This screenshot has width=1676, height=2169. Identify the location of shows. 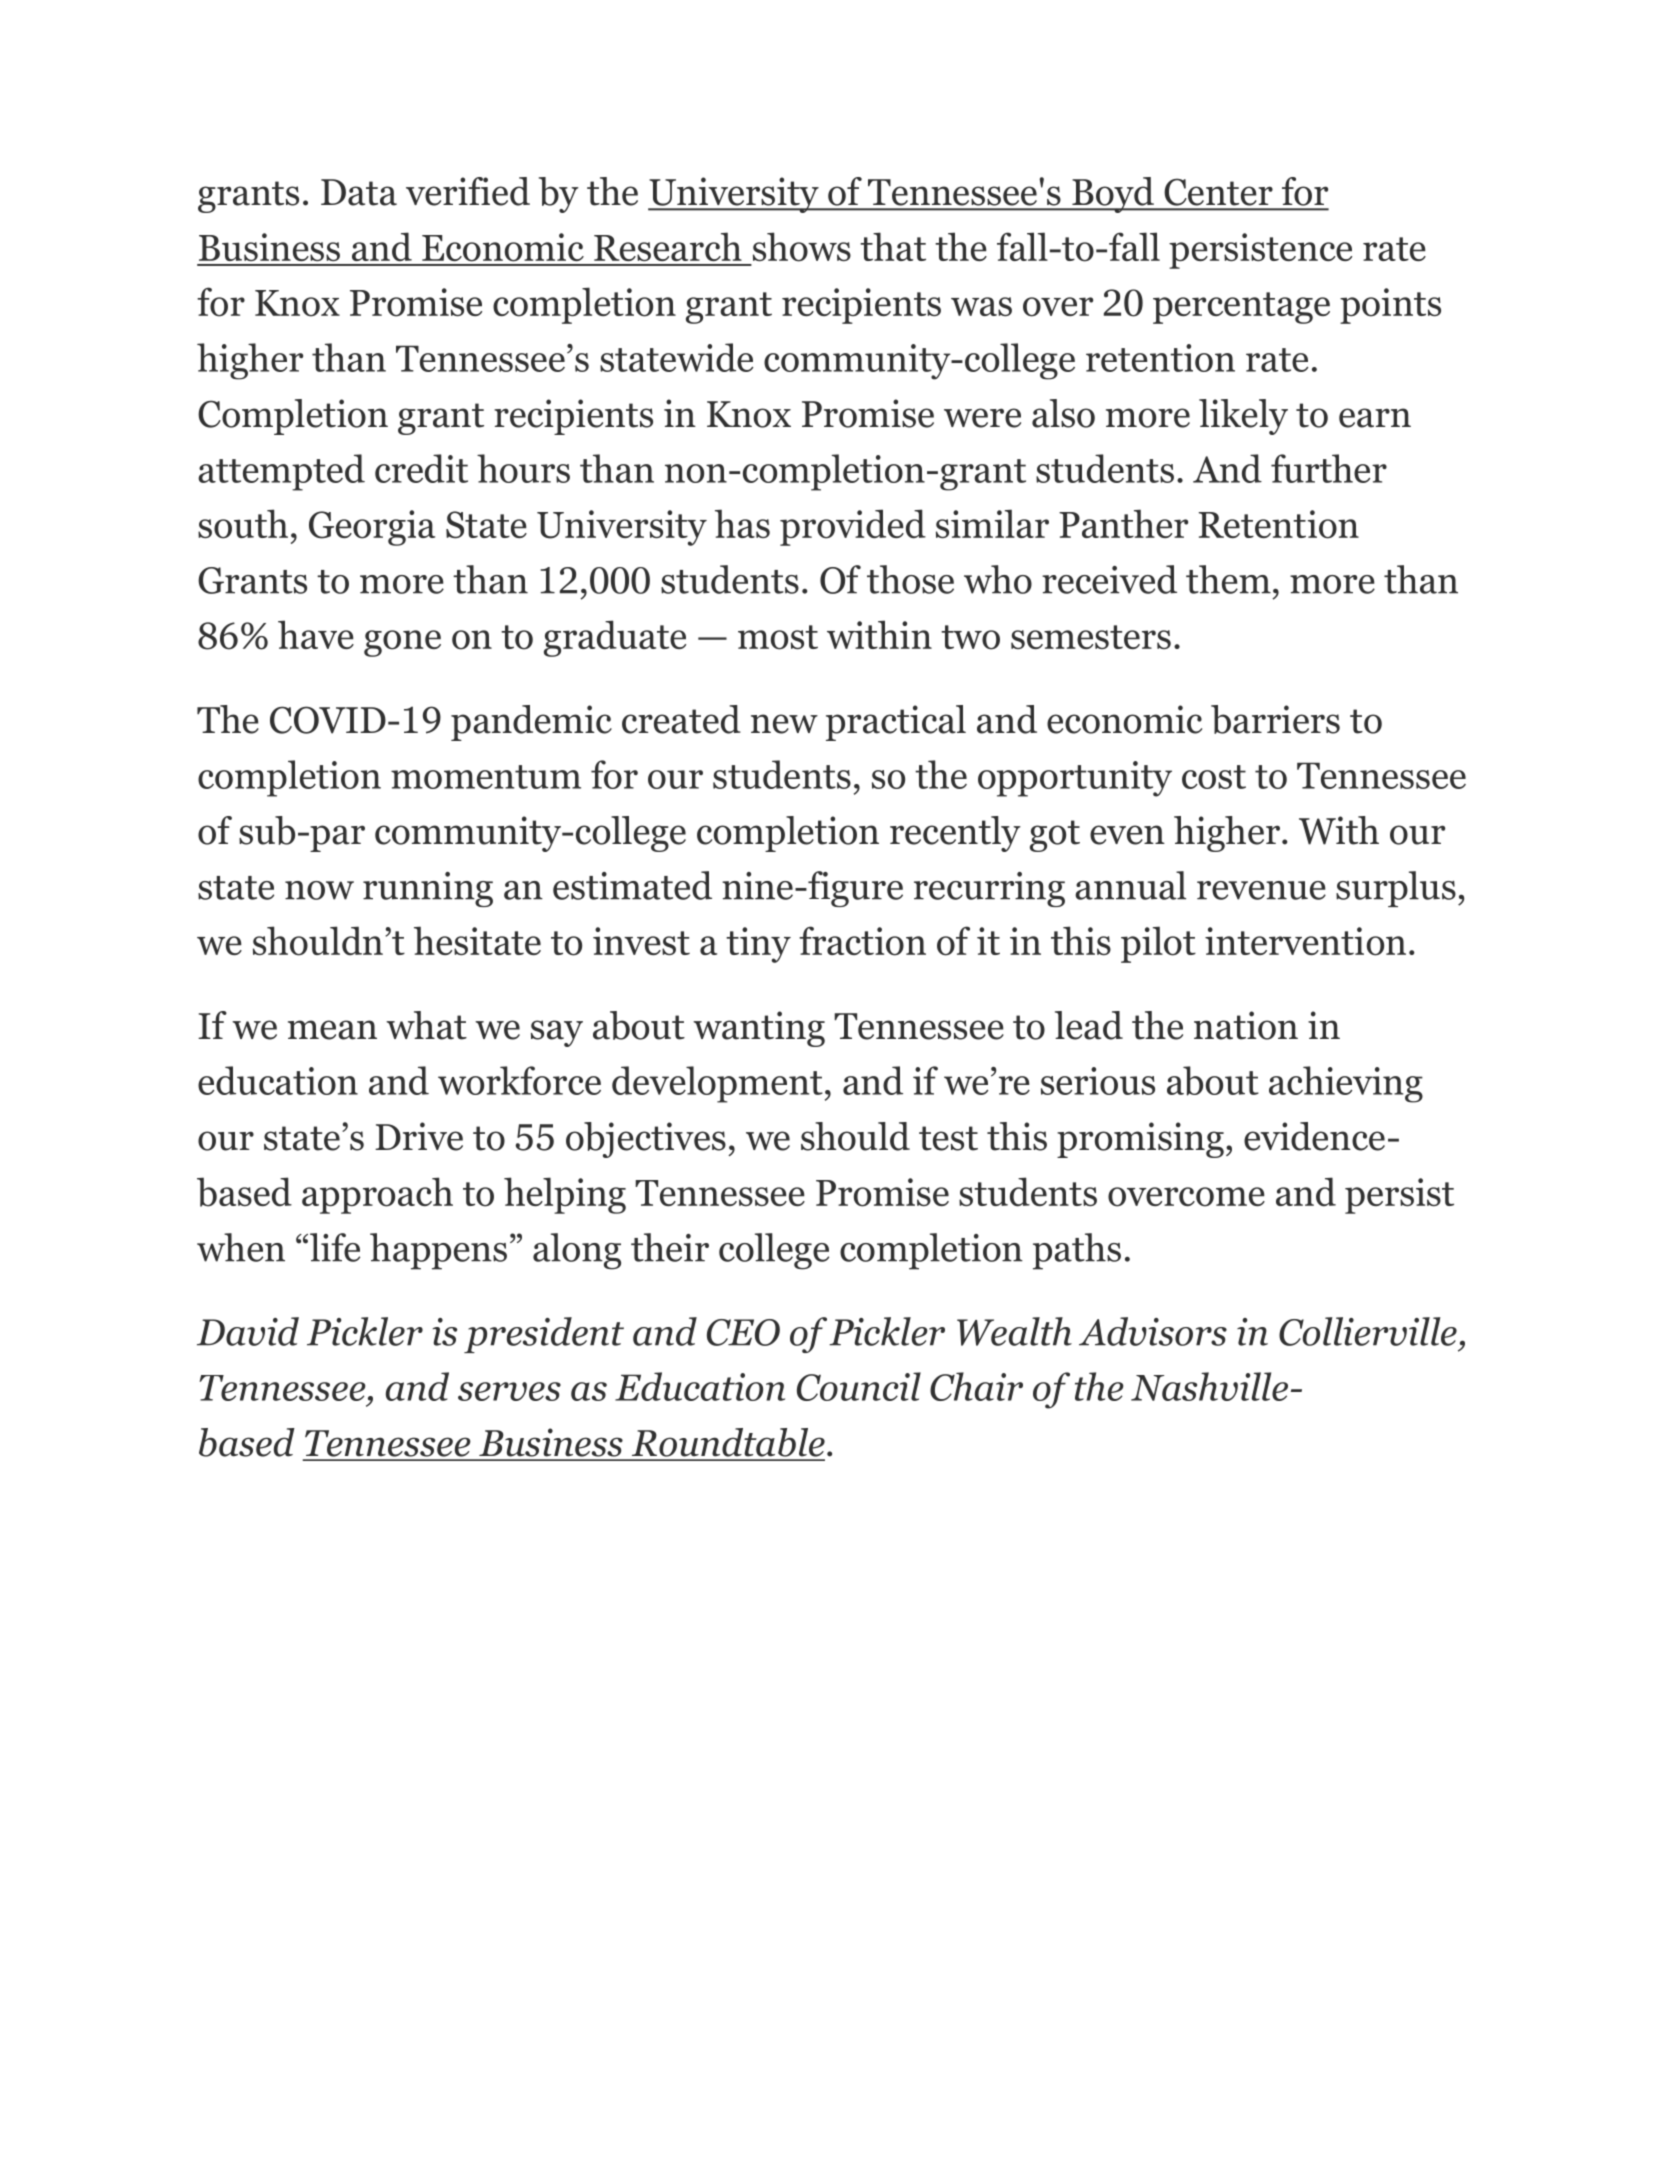
(802, 247).
